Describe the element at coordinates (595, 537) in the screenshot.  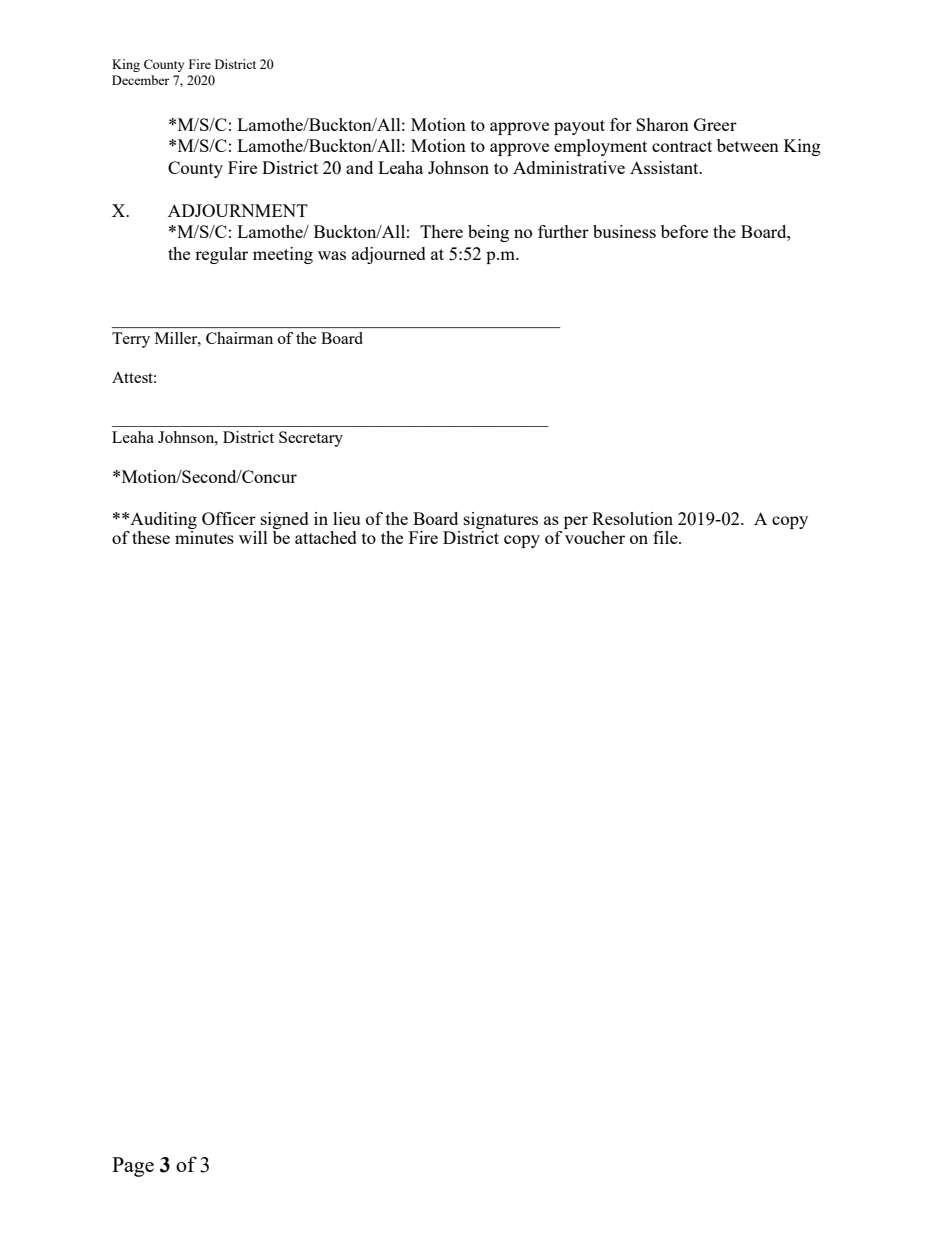
I see `voucher` at that location.
